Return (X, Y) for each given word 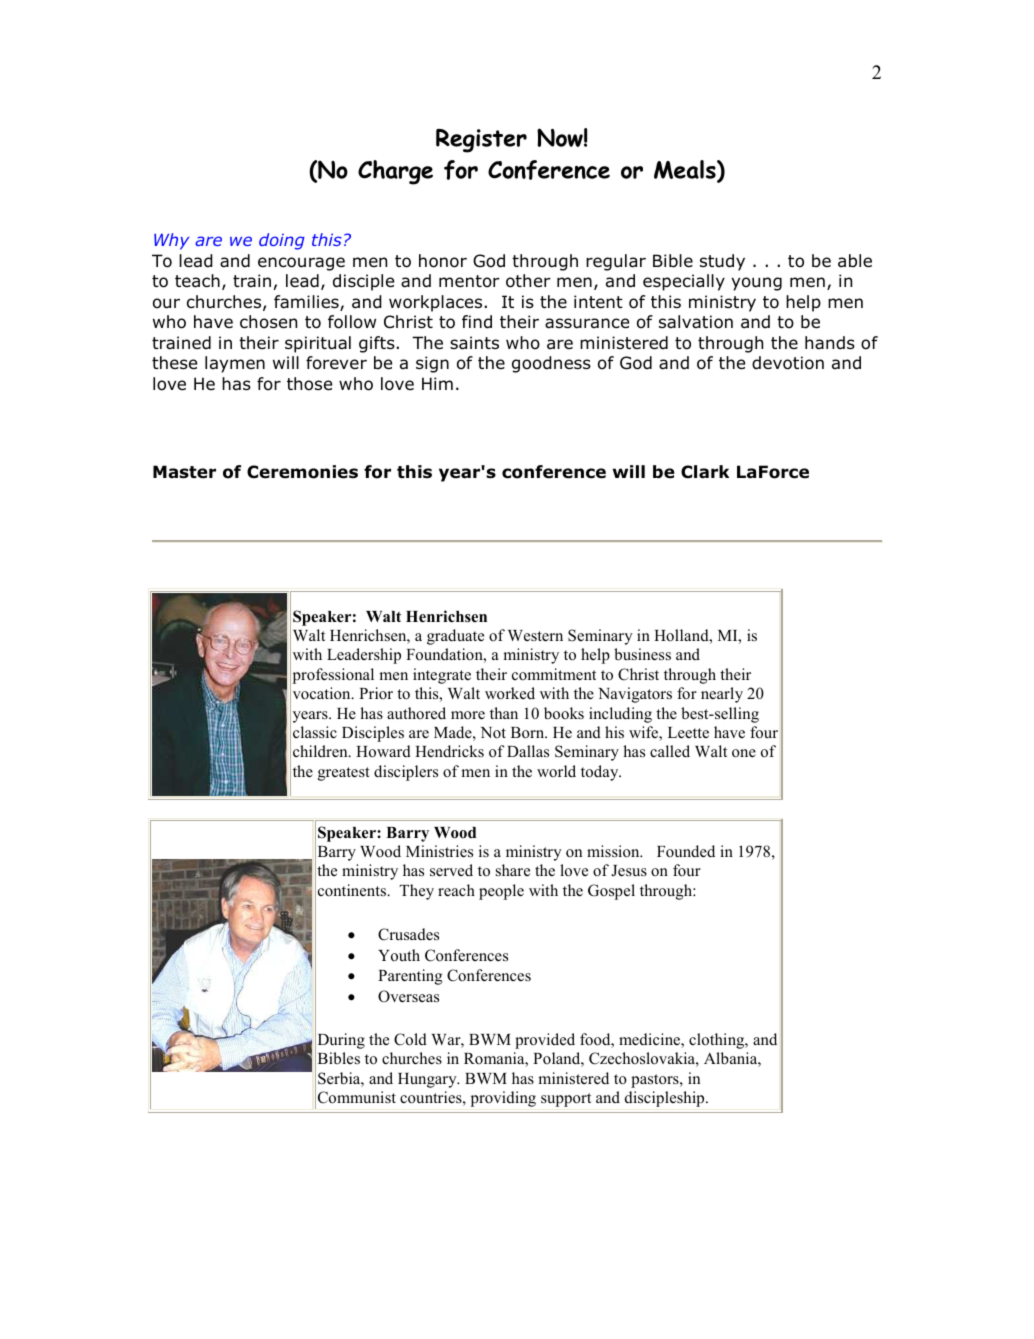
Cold (410, 1039)
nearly (722, 695)
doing (282, 241)
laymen (235, 364)
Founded (686, 851)
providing (503, 1099)
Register (481, 141)
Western (535, 636)
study (722, 262)
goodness (551, 364)
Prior (376, 693)
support (566, 1100)
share (513, 870)
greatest (344, 774)
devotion (788, 363)
